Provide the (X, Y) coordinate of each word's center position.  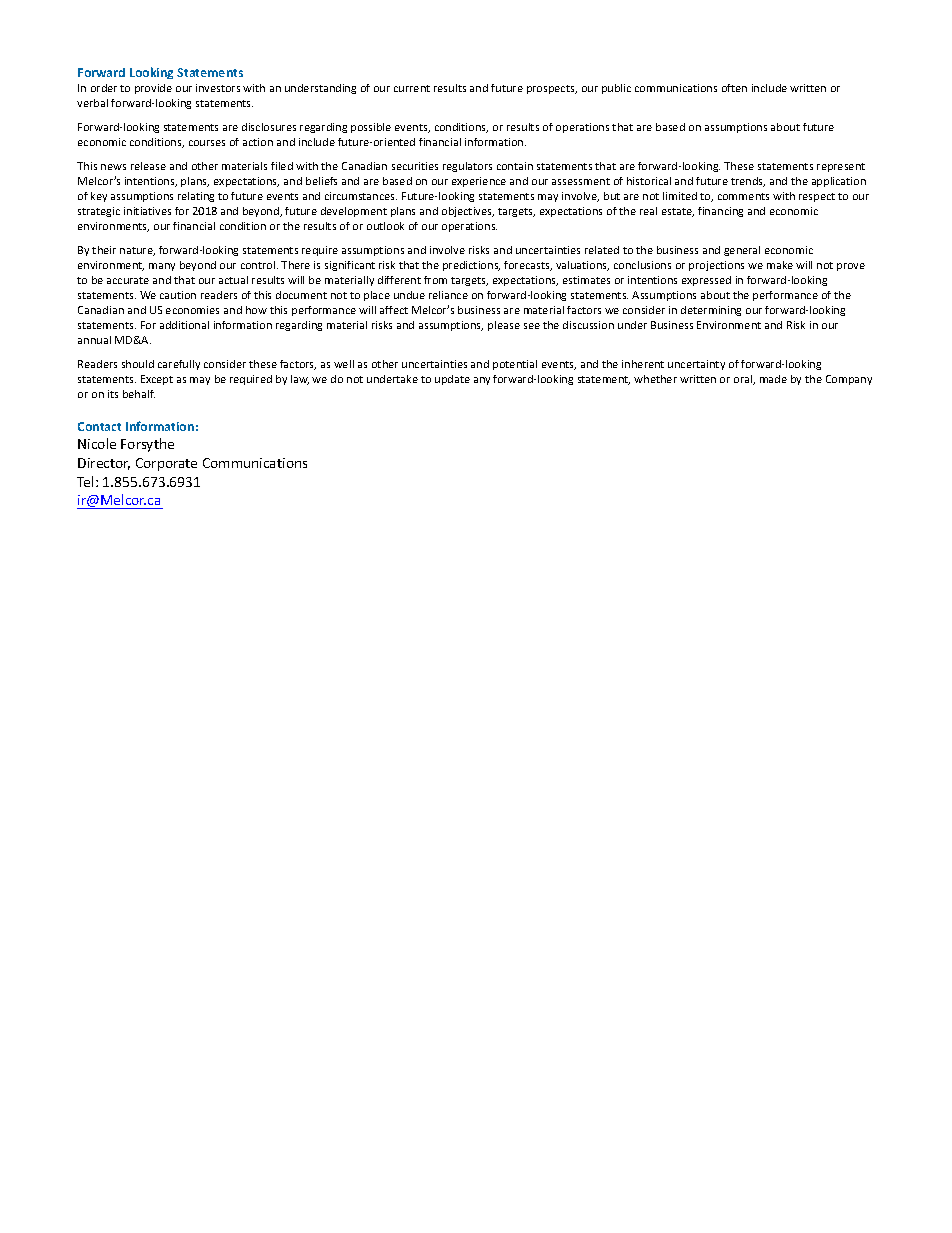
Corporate (166, 464)
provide (153, 89)
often (734, 88)
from (435, 280)
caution (178, 295)
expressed (706, 281)
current (412, 88)
